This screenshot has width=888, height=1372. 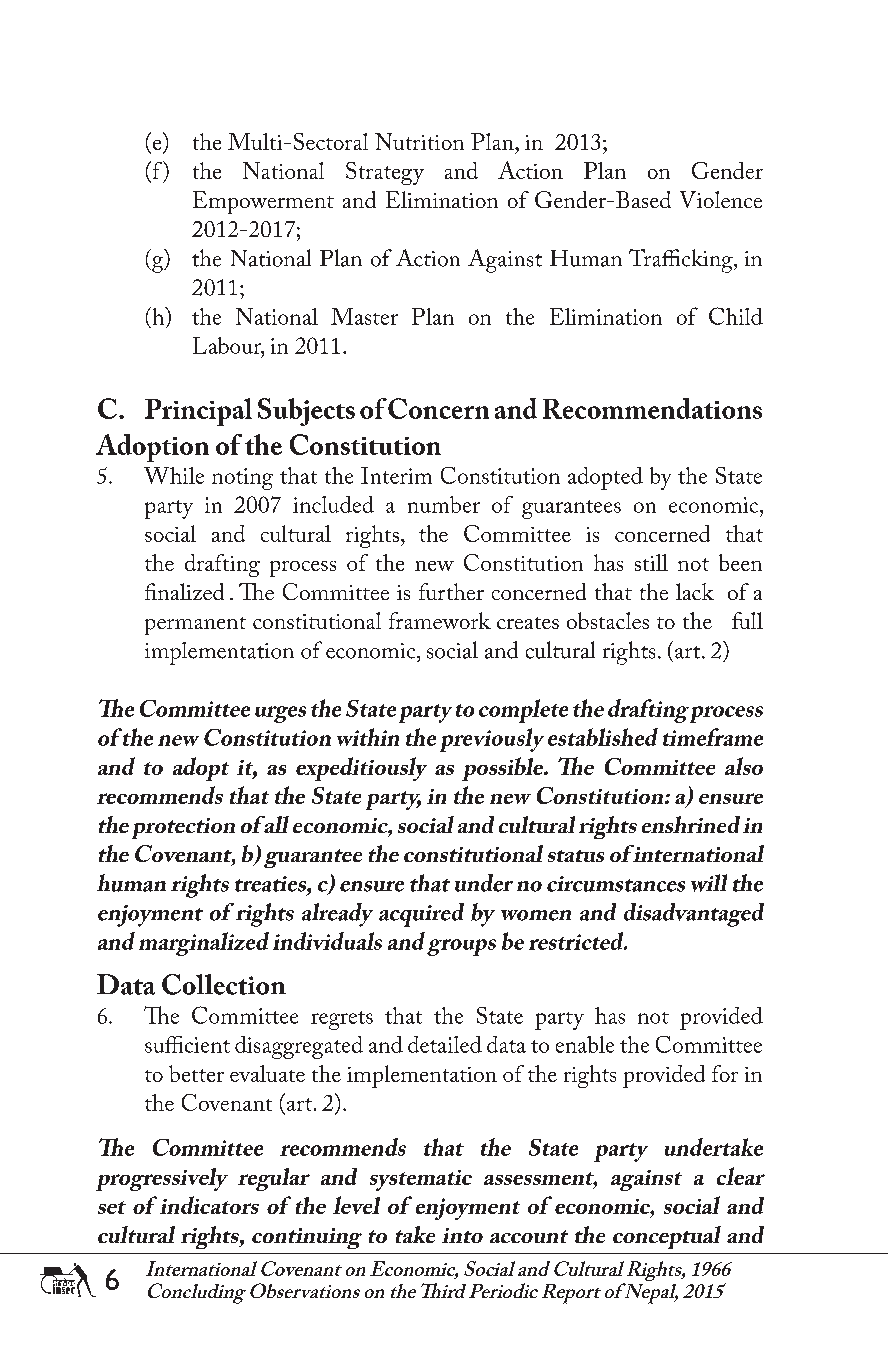 What do you see at coordinates (747, 620) in the screenshot?
I see `full` at bounding box center [747, 620].
